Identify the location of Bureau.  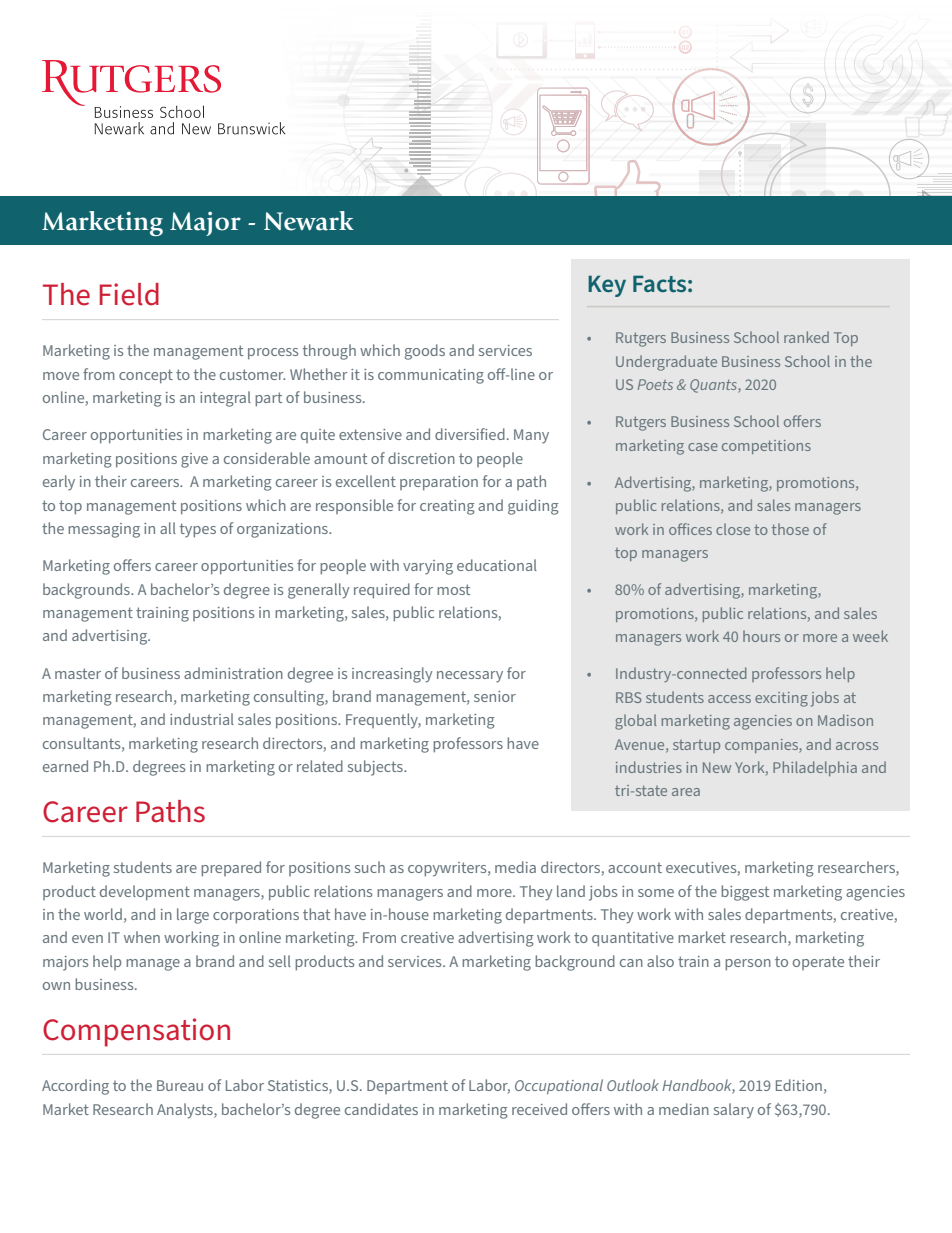
(180, 1085).
